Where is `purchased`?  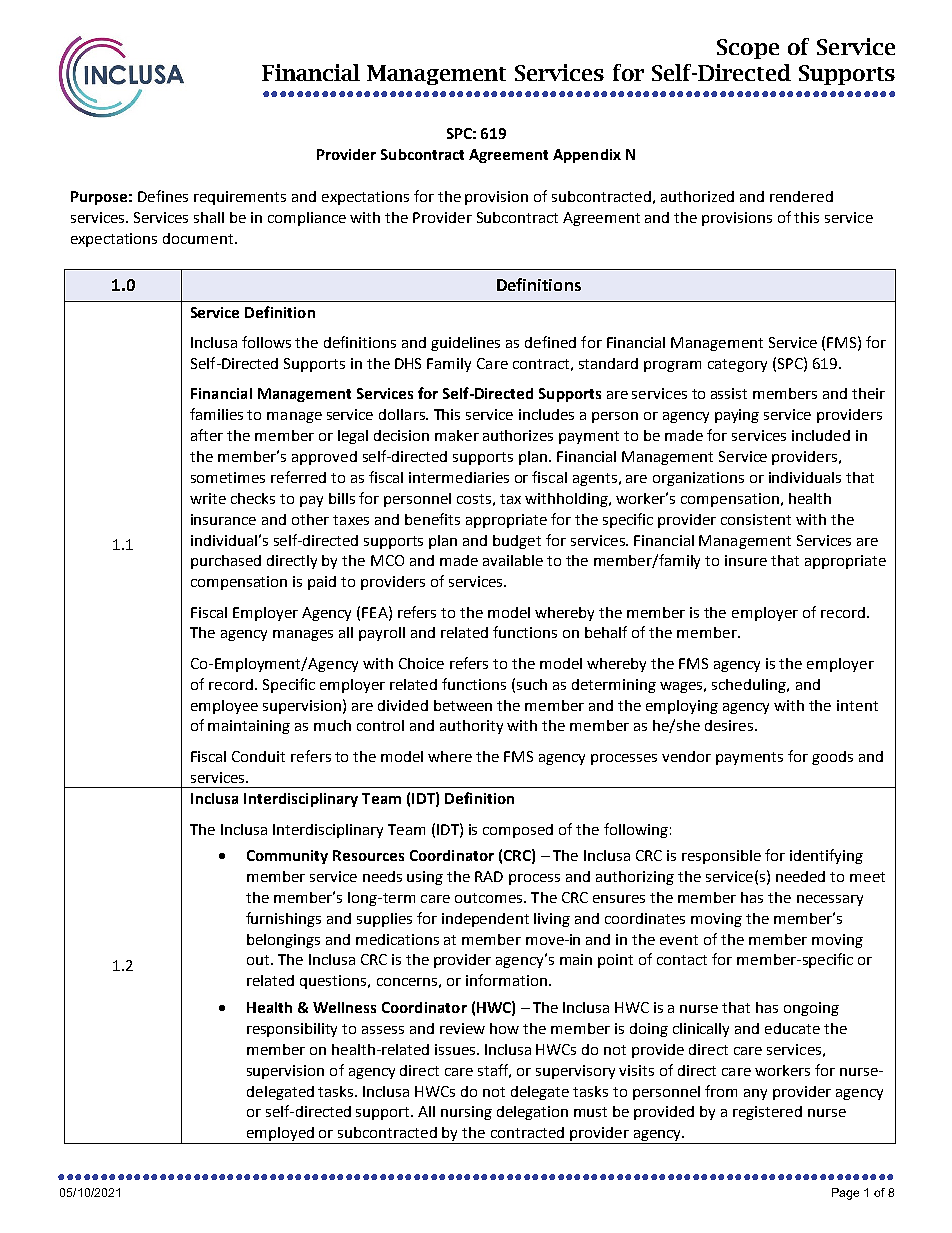
purchased is located at coordinates (226, 562).
